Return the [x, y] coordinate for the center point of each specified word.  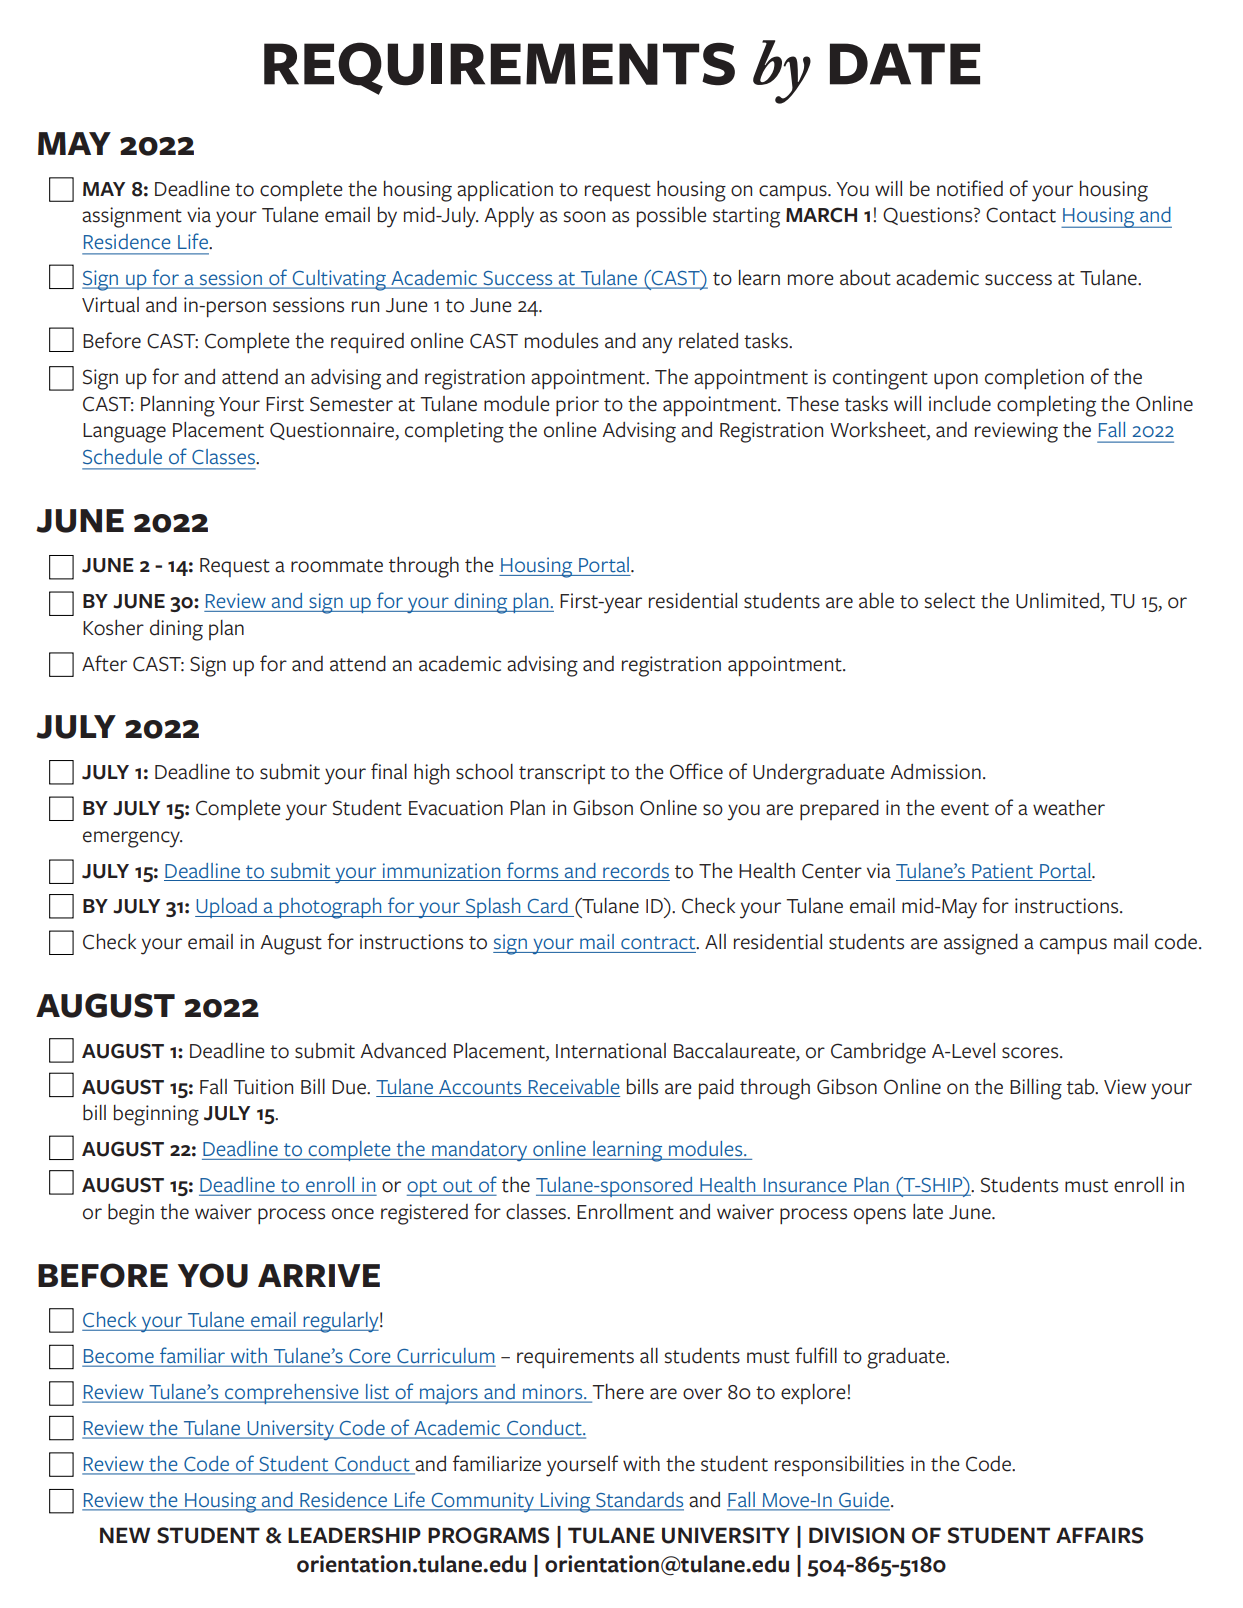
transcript [562, 774]
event [965, 809]
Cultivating [339, 280]
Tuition [263, 1087]
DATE [905, 64]
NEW [125, 1535]
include [960, 404]
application [505, 191]
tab [1082, 1087]
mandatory [480, 1151]
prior [577, 406]
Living [566, 1502]
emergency [132, 839]
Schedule [122, 456]
